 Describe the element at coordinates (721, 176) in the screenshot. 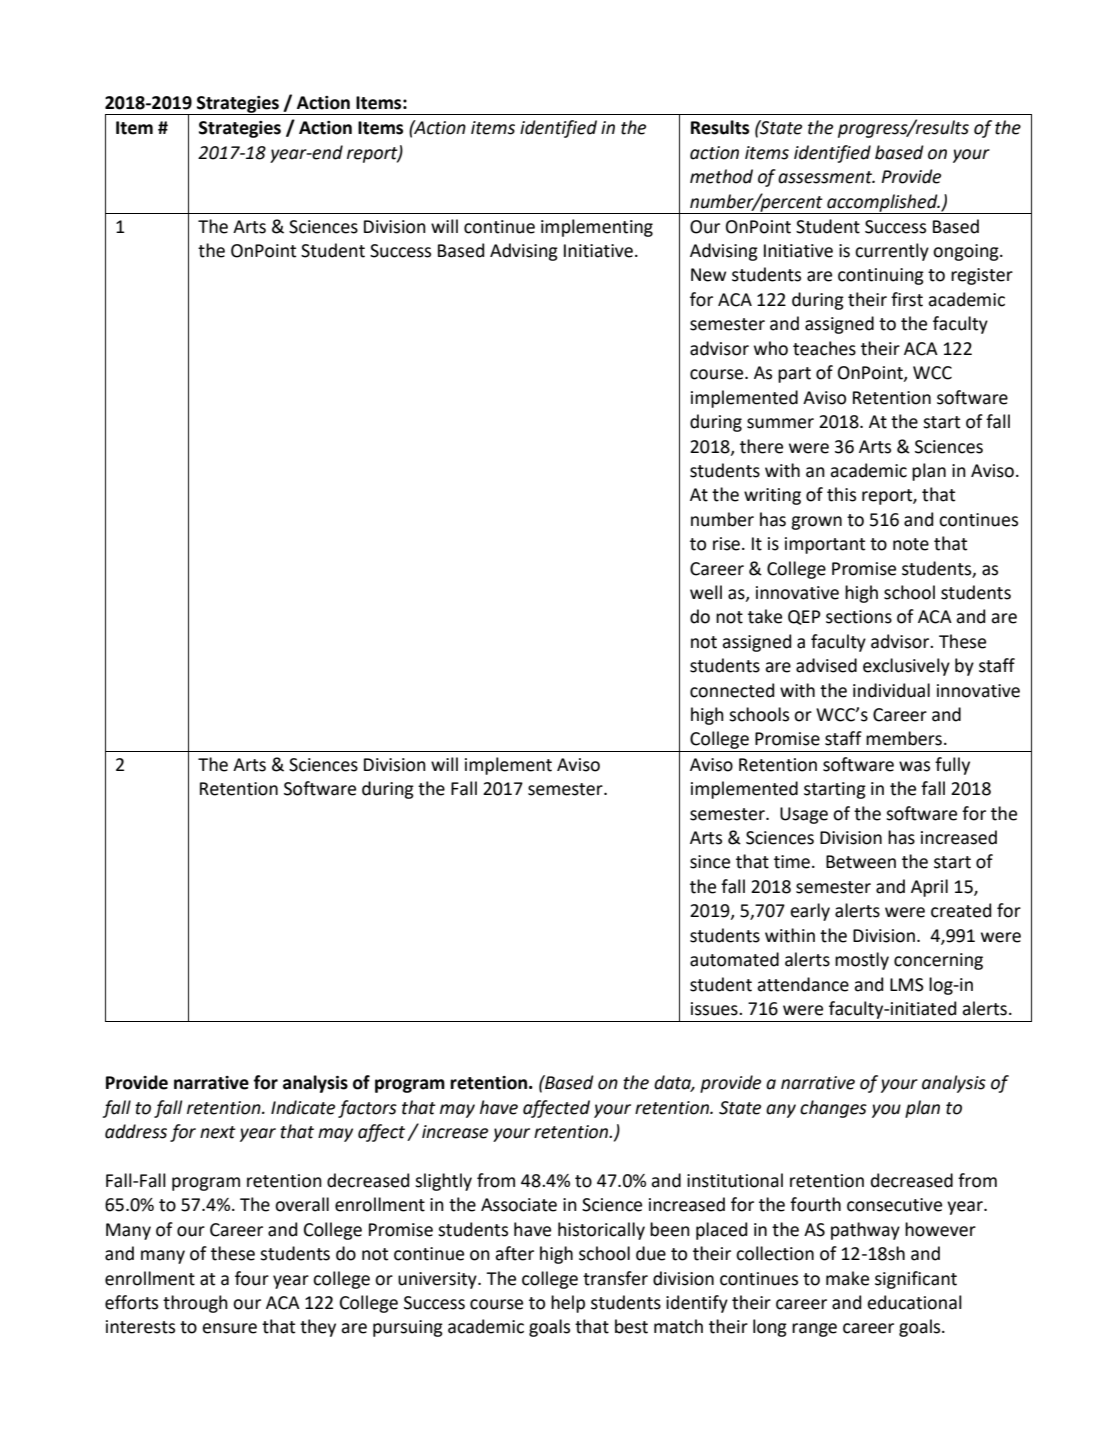

I see `method` at that location.
